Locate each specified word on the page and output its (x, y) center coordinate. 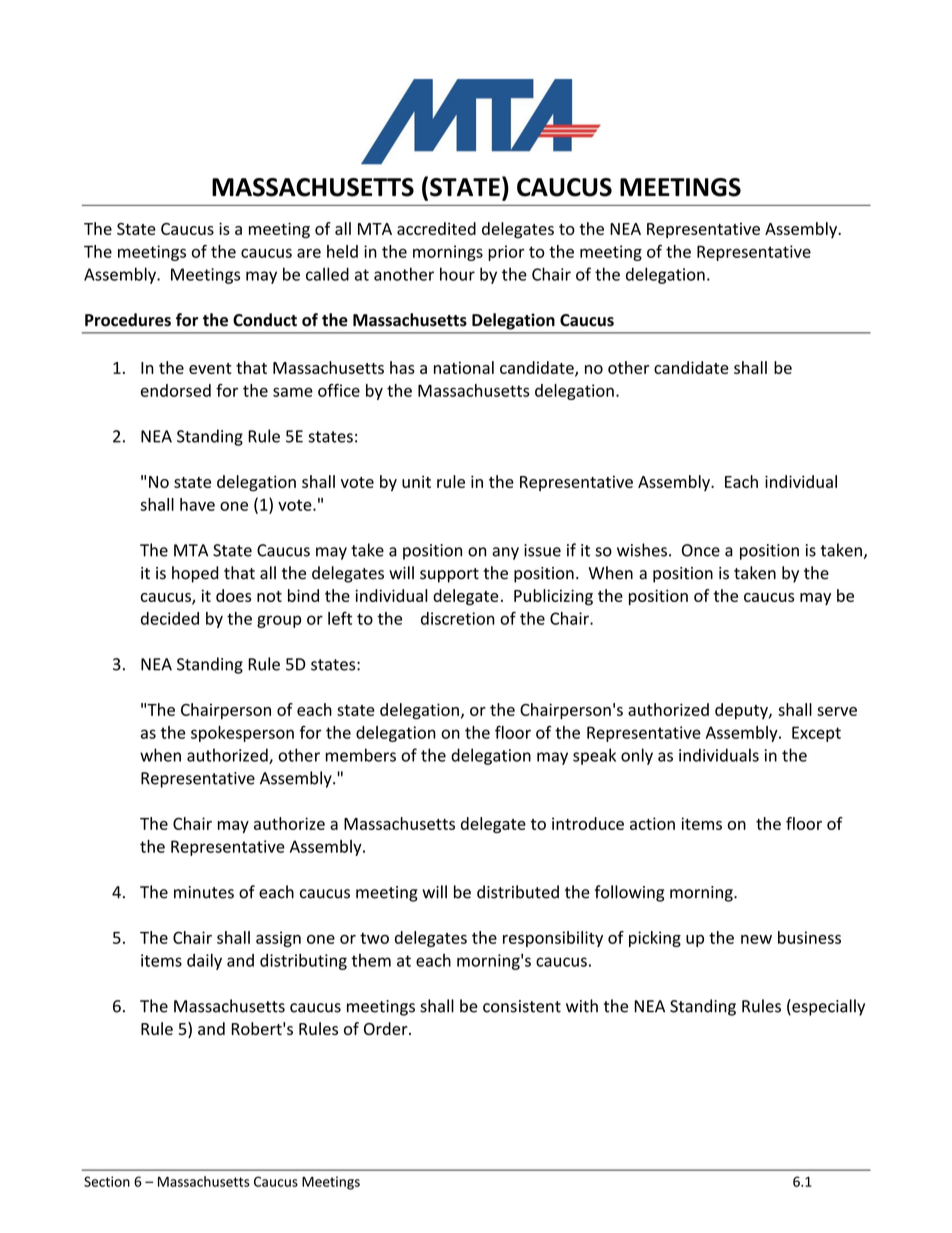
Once (701, 550)
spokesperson (242, 734)
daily (204, 962)
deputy (742, 711)
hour (457, 274)
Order (387, 1028)
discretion (458, 618)
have (197, 504)
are (309, 253)
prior (506, 253)
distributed (518, 892)
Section (107, 1181)
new (756, 939)
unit (416, 481)
